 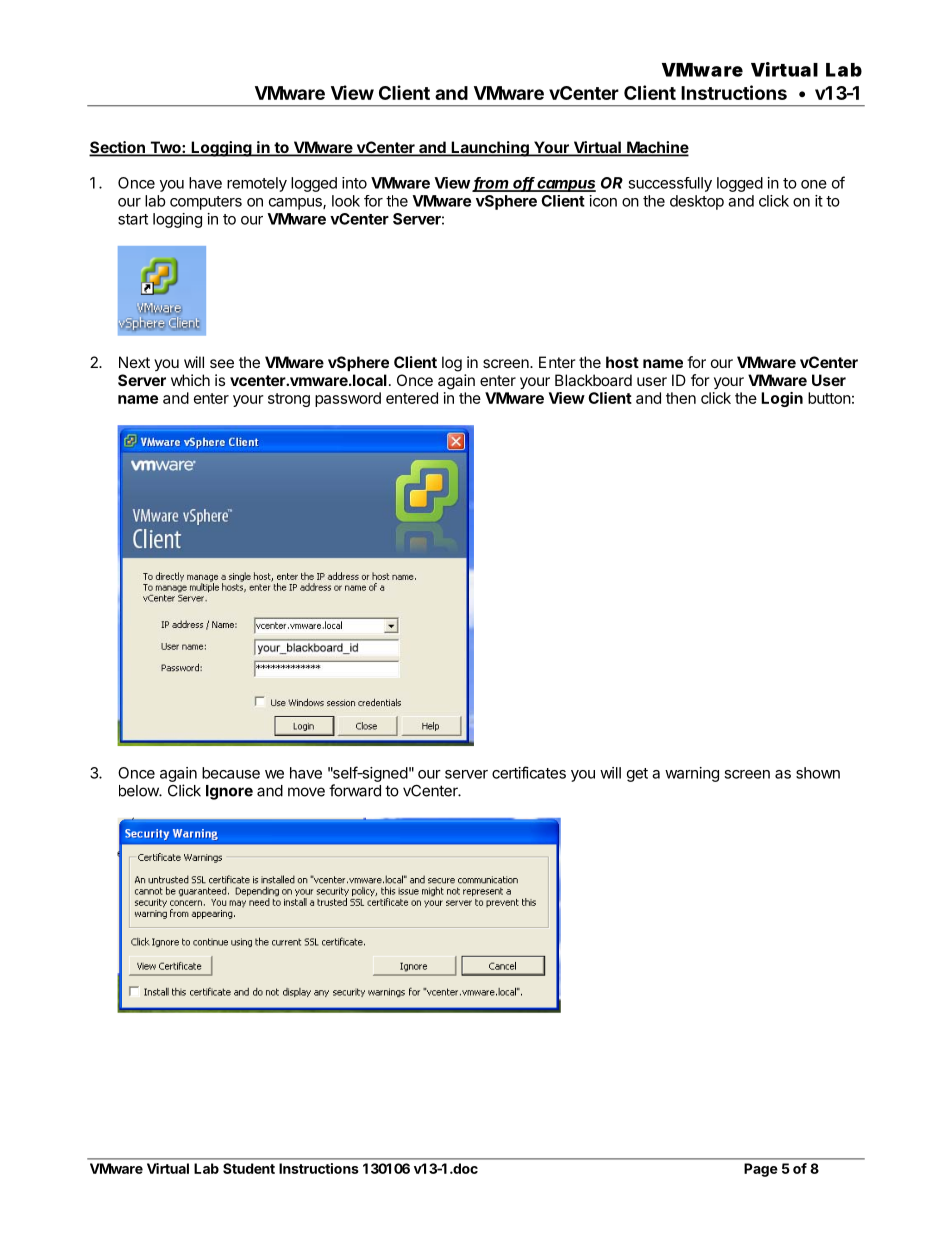 I want to click on desktop, so click(x=697, y=202).
